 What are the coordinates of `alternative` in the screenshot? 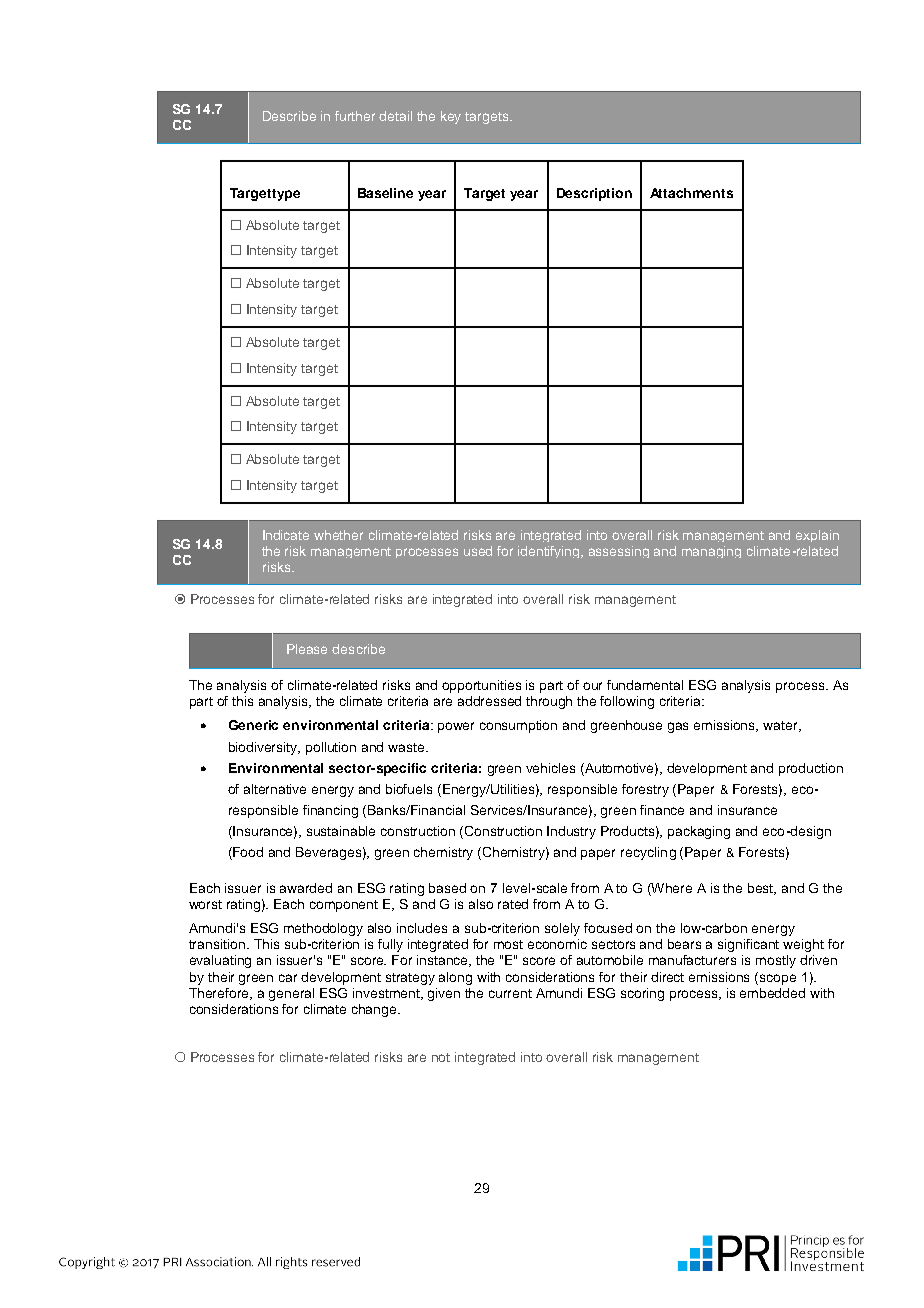 It's located at (275, 789).
